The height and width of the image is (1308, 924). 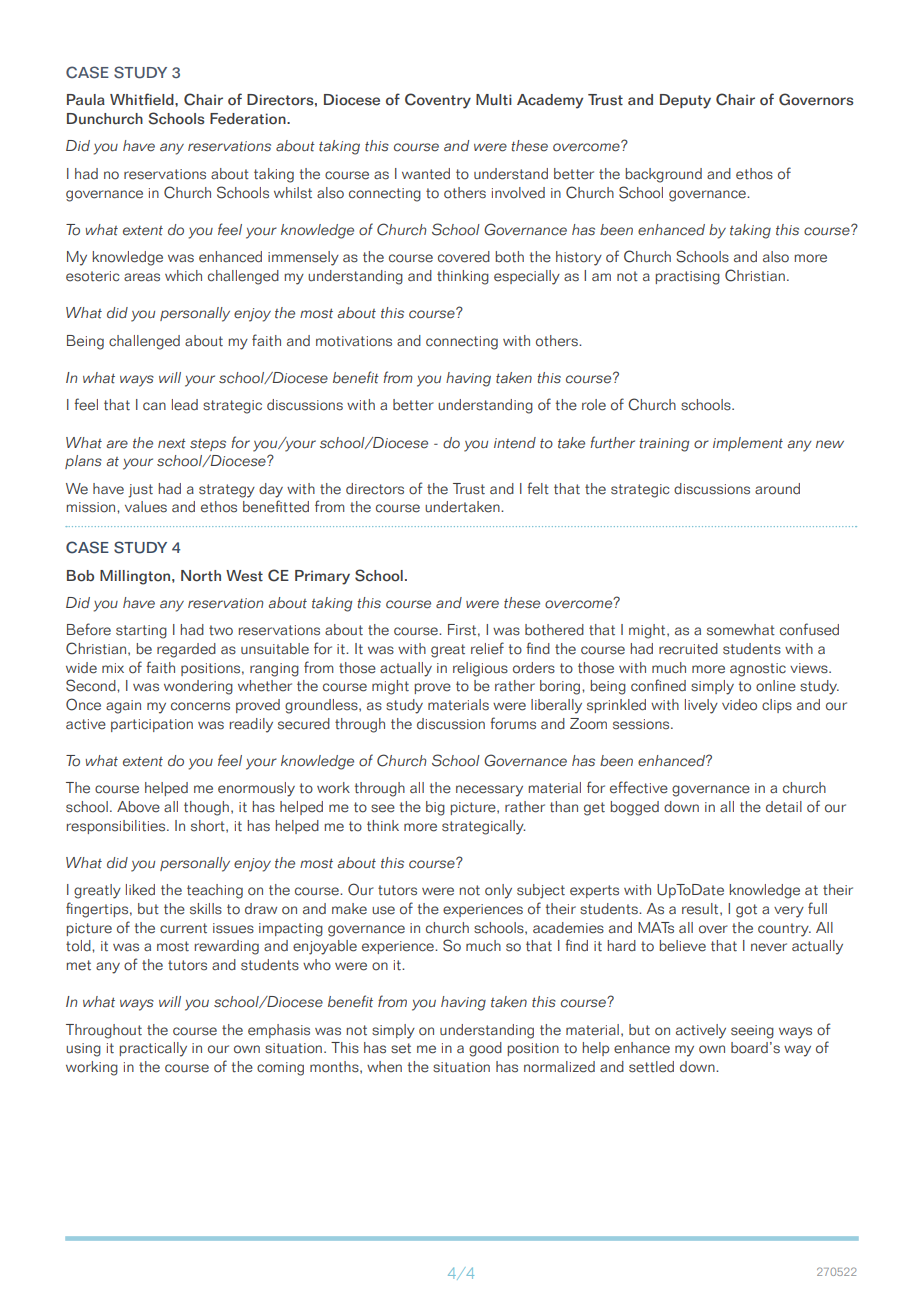 What do you see at coordinates (143, 99) in the image?
I see `Whitfield` at bounding box center [143, 99].
